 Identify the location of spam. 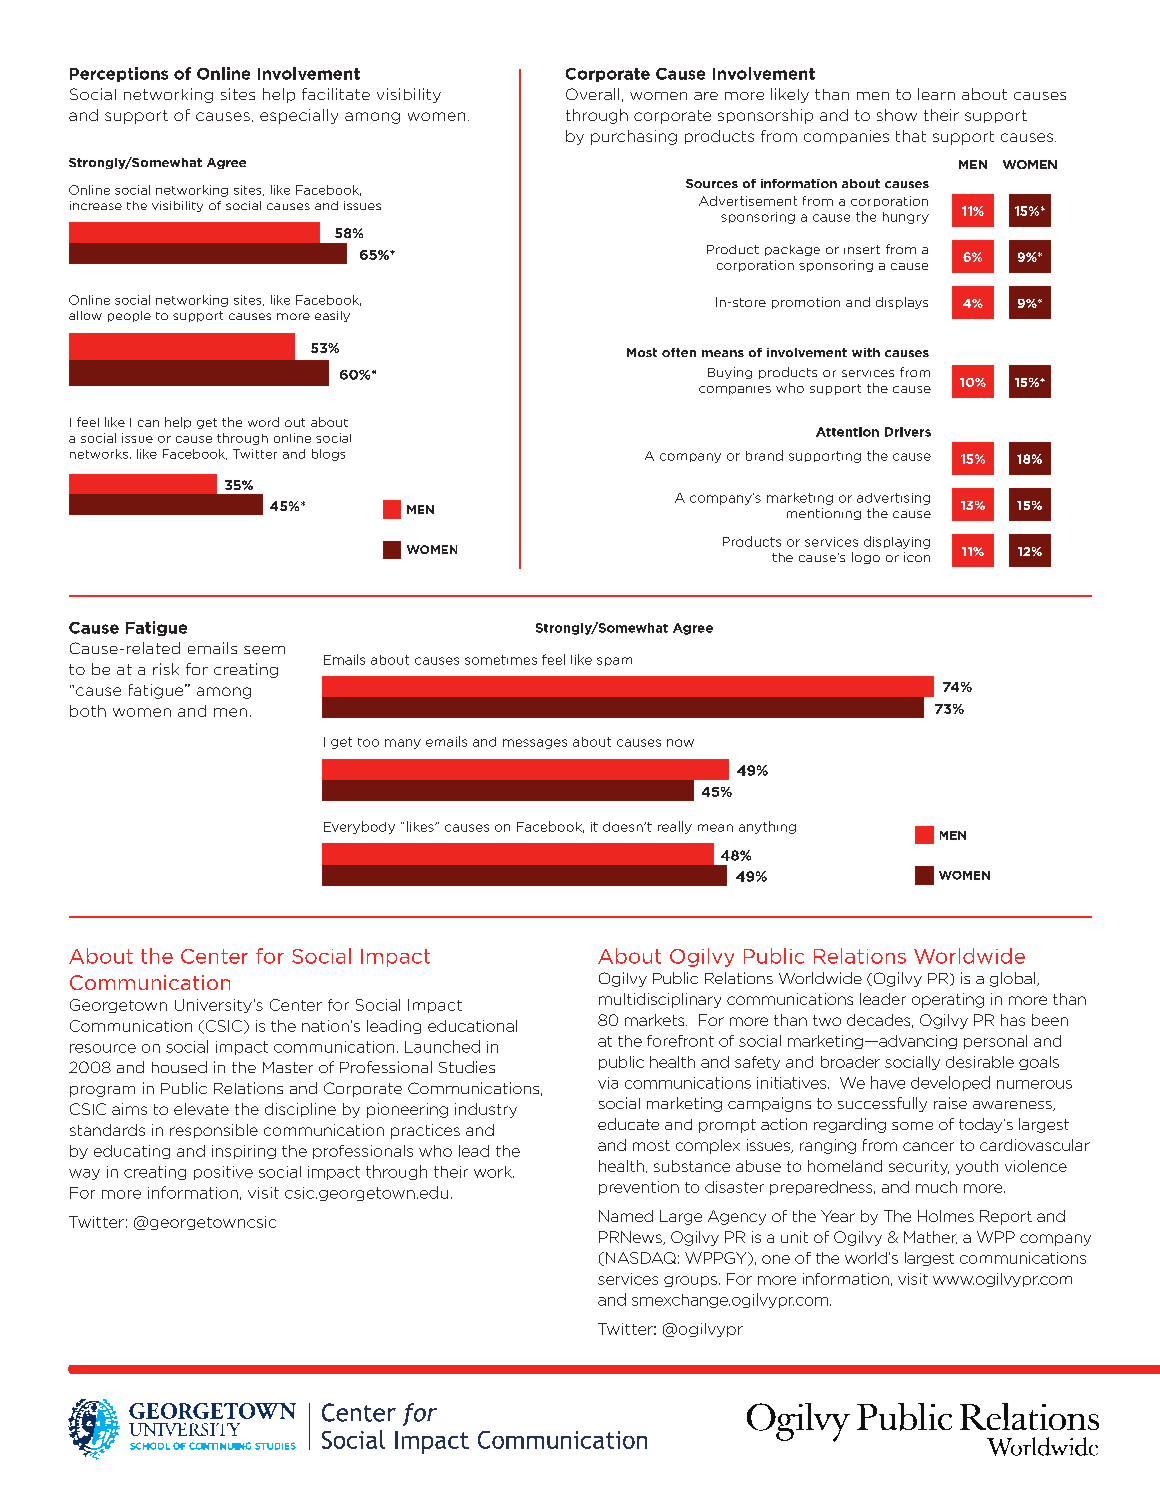
(614, 661).
